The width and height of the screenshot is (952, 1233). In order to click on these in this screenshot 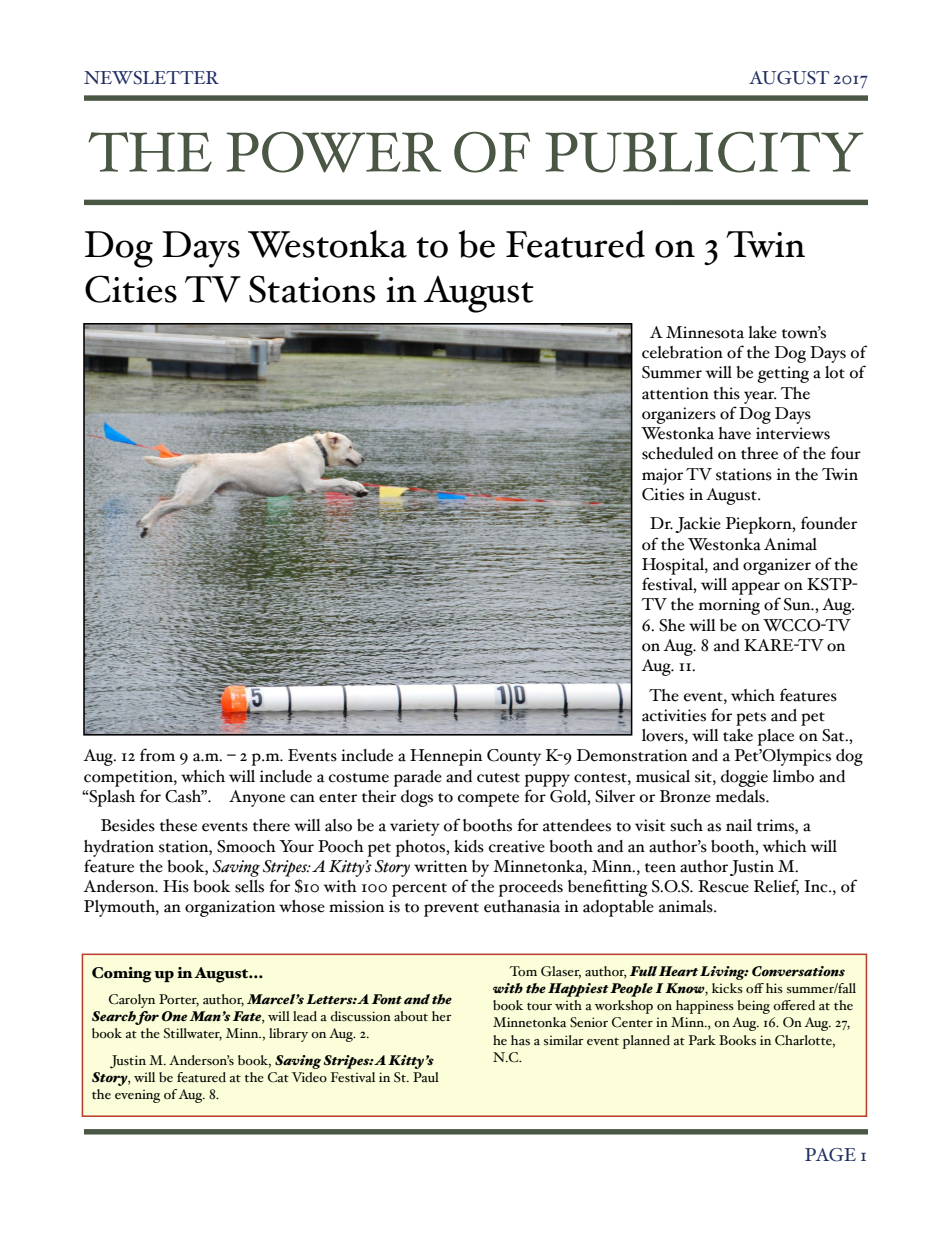, I will do `click(178, 825)`.
